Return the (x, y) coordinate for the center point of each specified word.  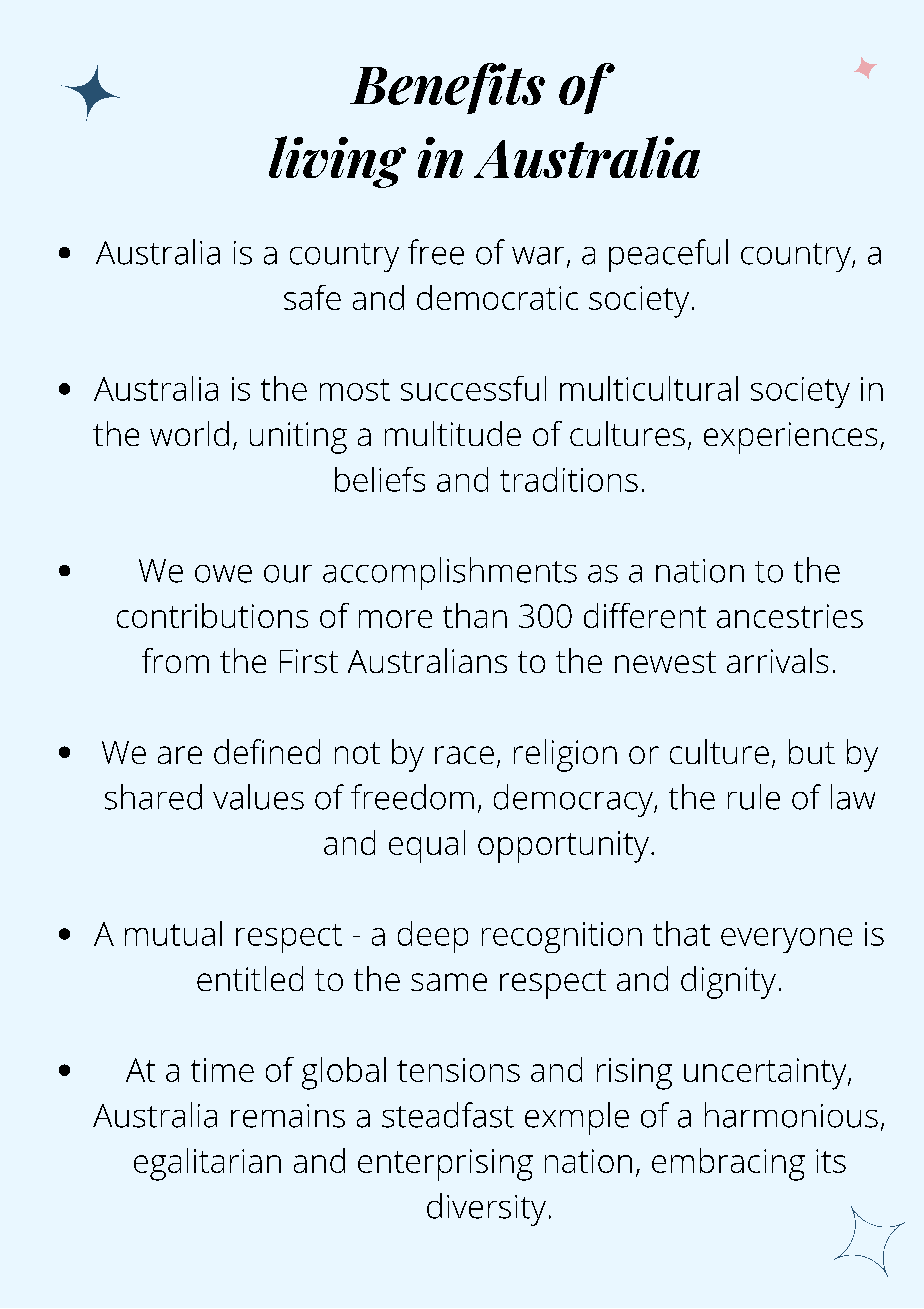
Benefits (447, 88)
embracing (728, 1164)
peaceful (668, 255)
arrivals (777, 660)
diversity (486, 1209)
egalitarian (207, 1164)
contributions (212, 615)
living (337, 162)
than (475, 615)
